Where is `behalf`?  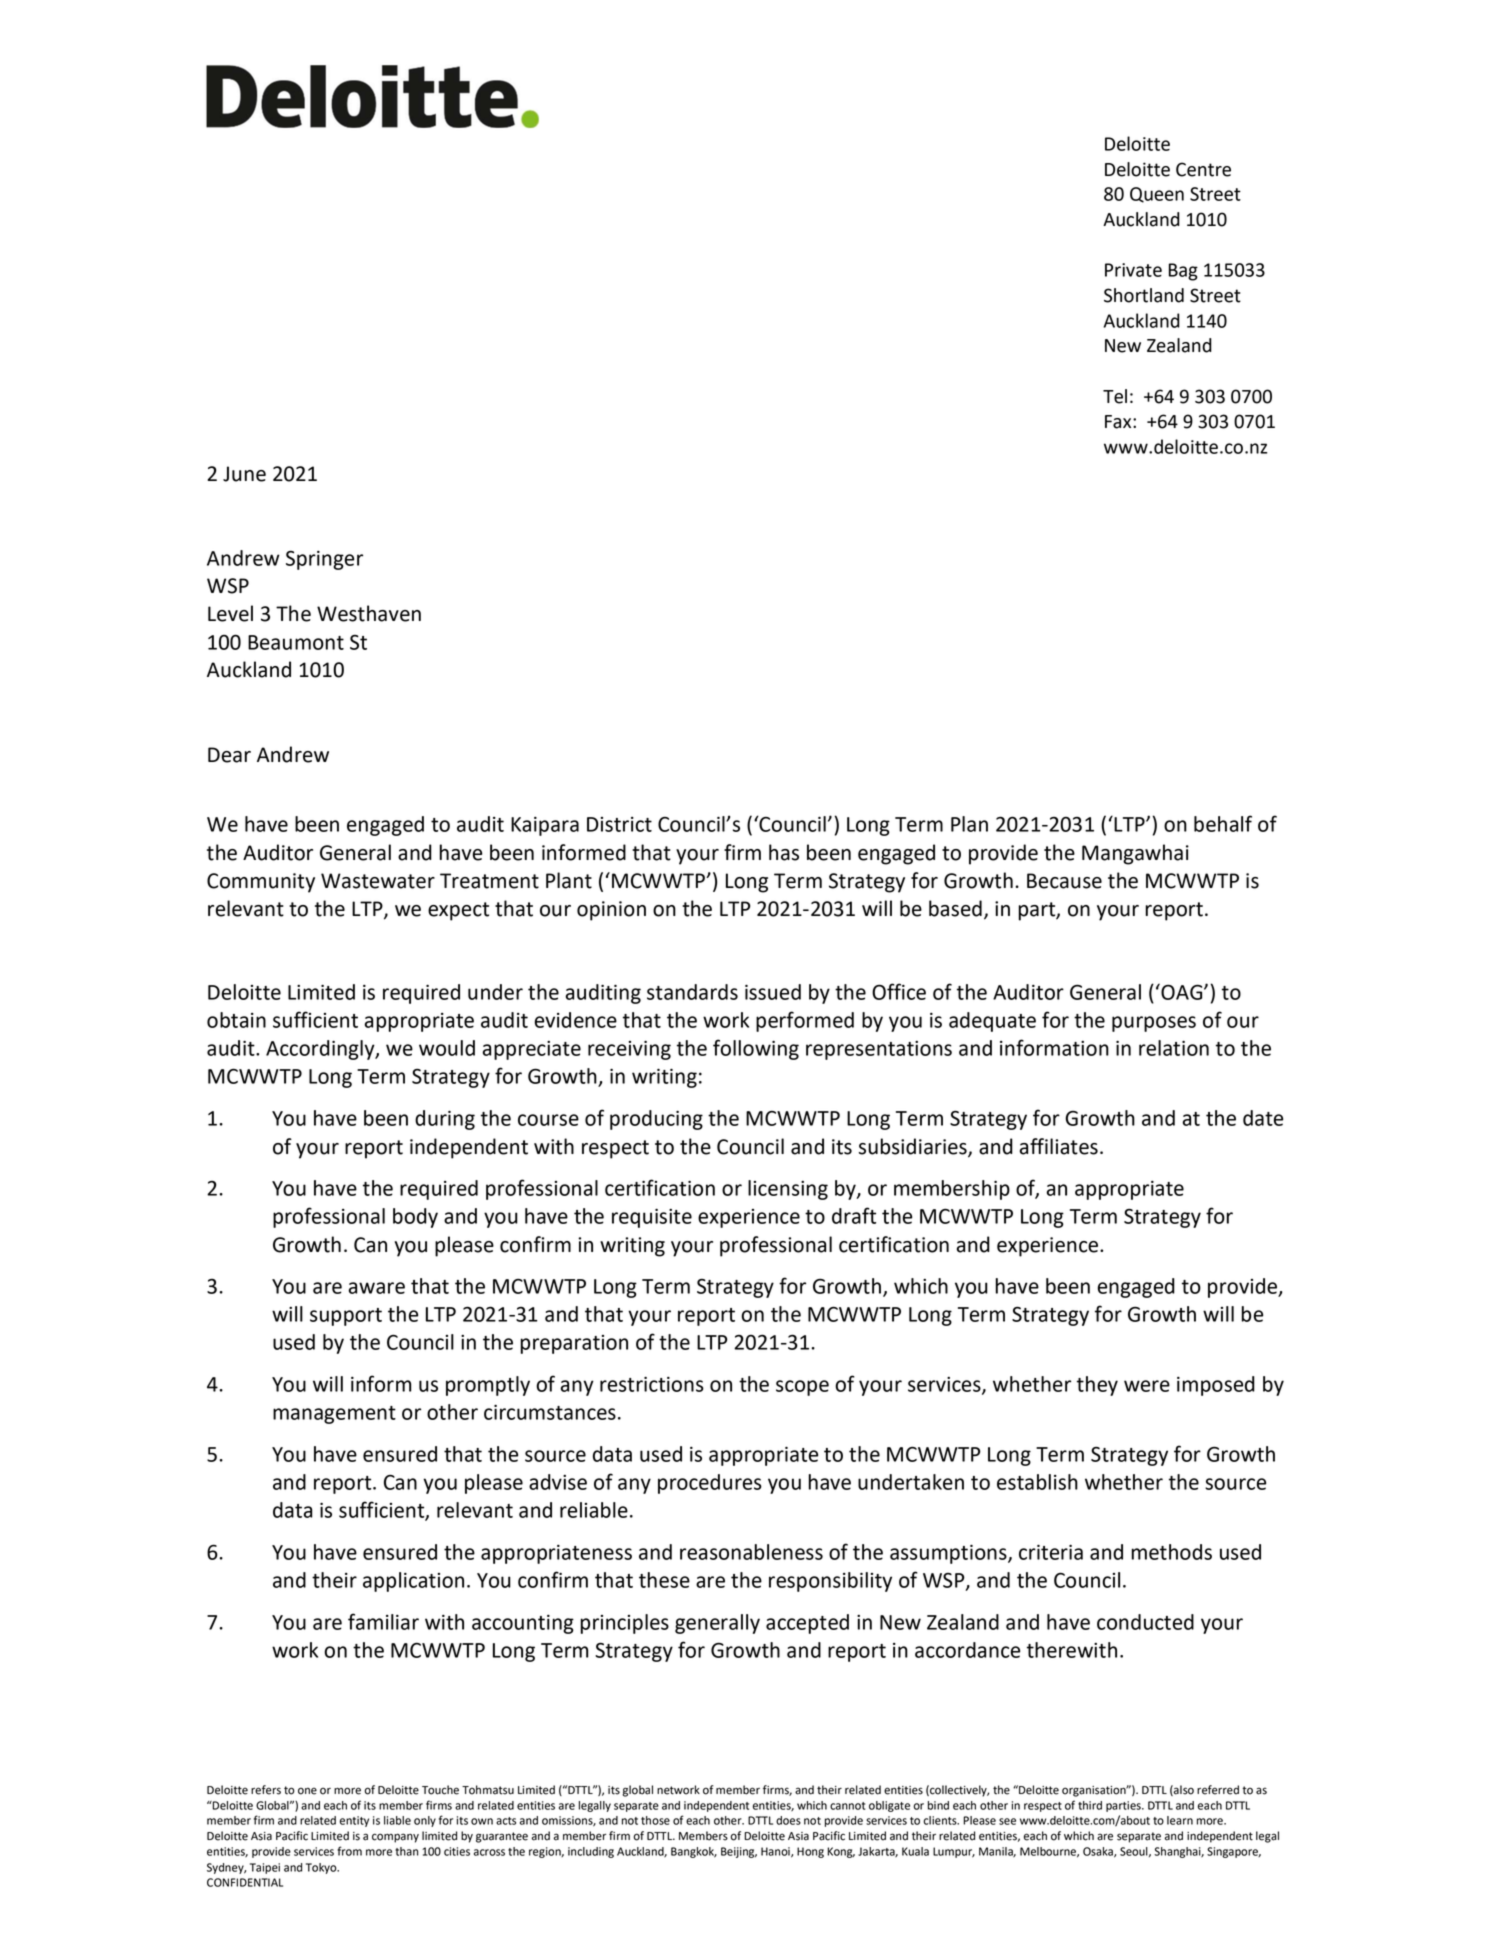
behalf is located at coordinates (1223, 823).
